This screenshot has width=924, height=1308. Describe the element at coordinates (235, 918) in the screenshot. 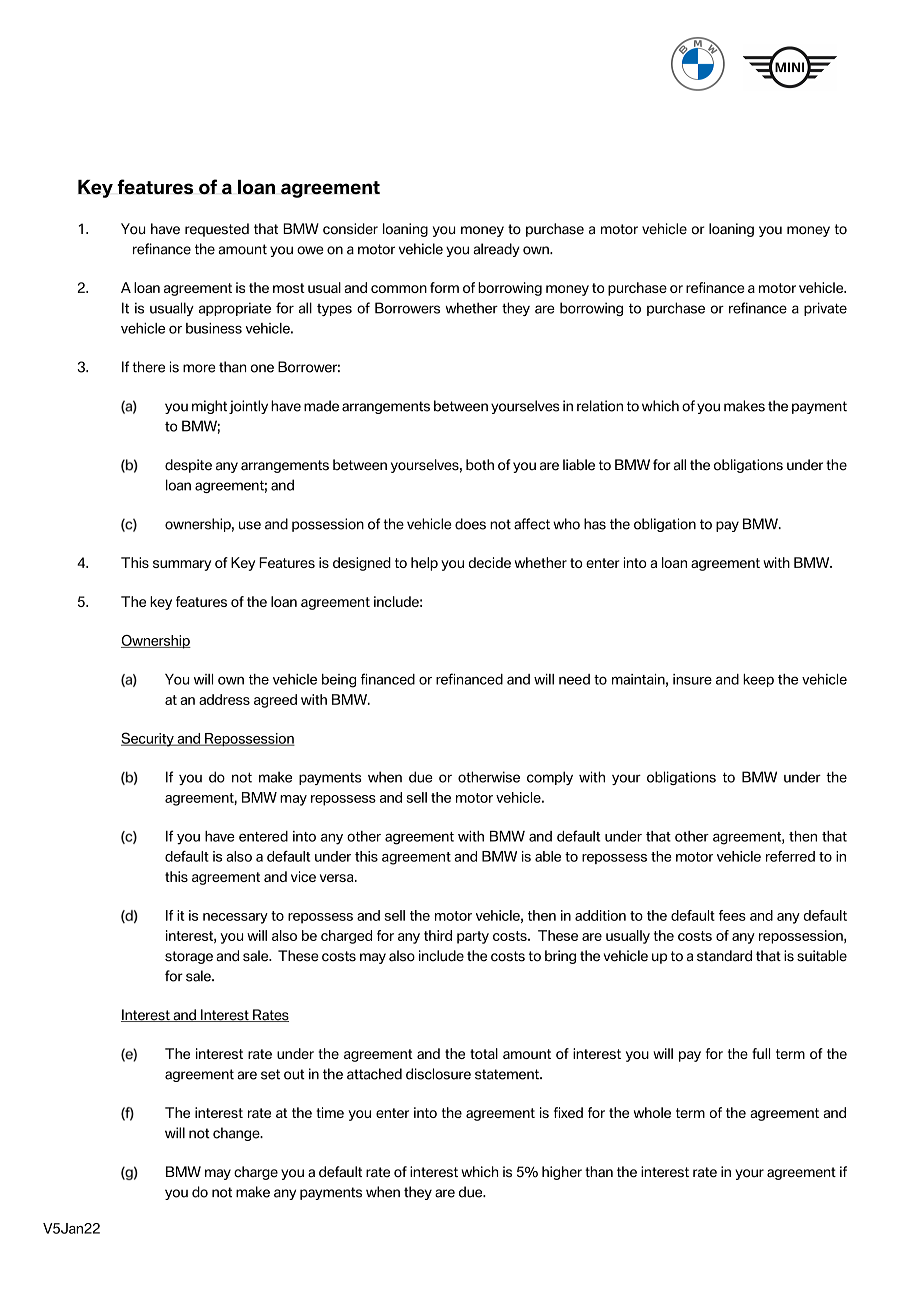

I see `necessary` at that location.
